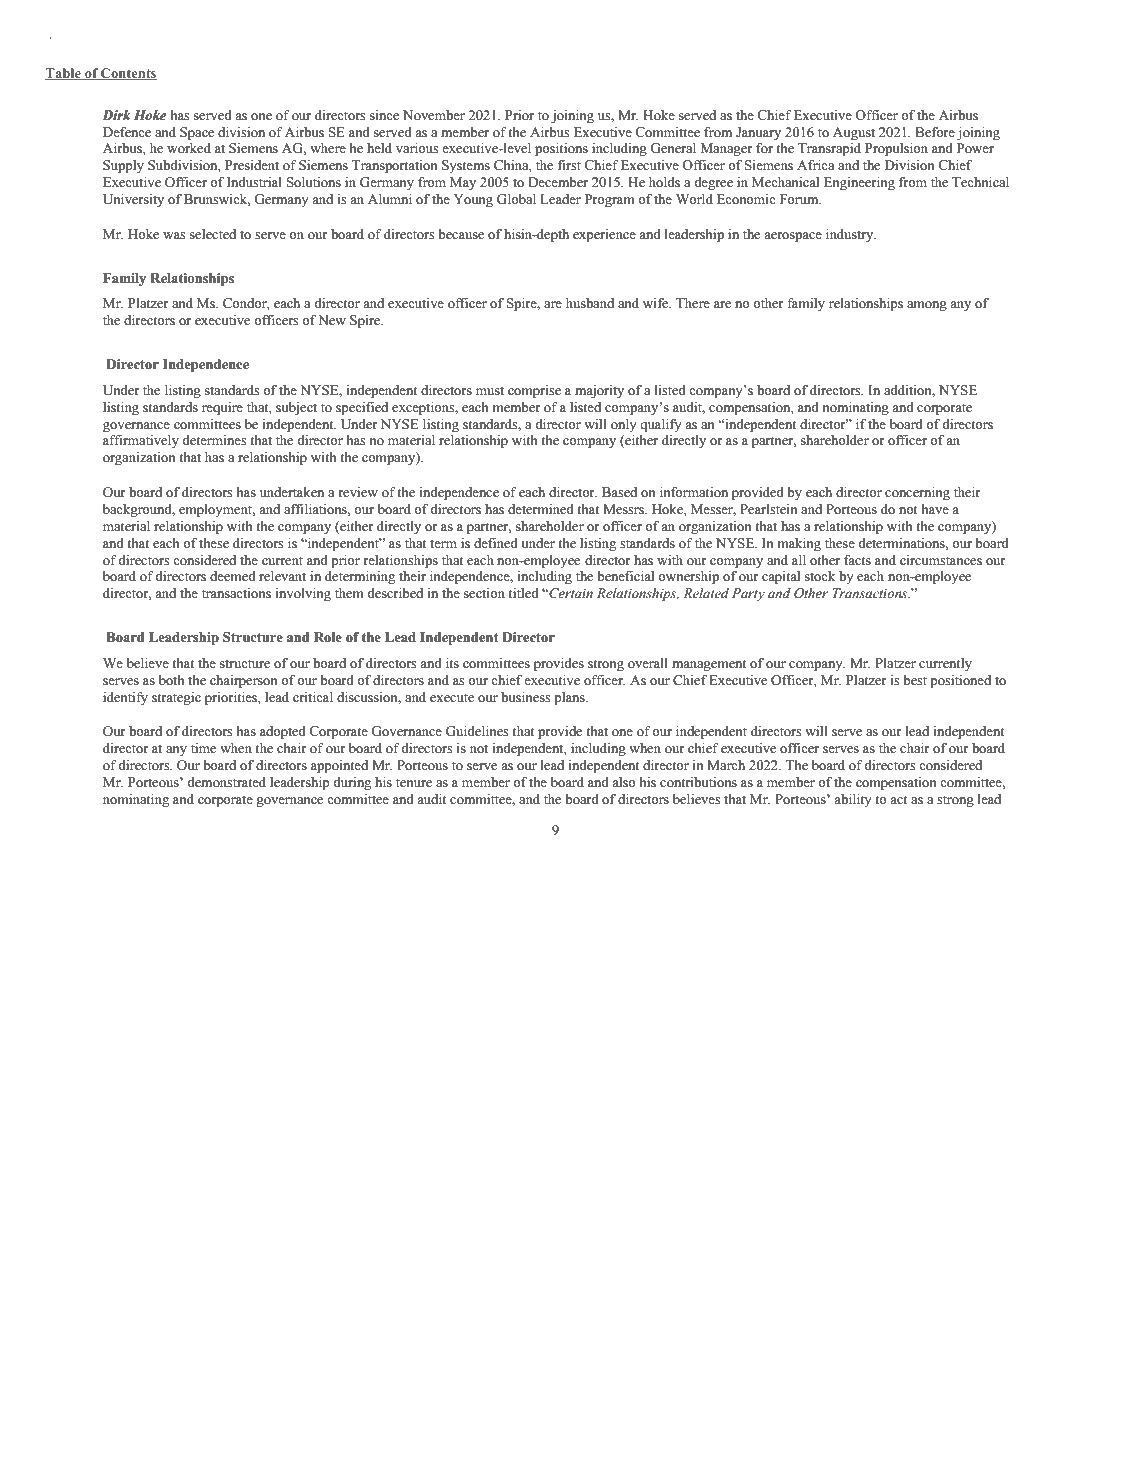 Image resolution: width=1146 pixels, height=1483 pixels. What do you see at coordinates (128, 74) in the screenshot?
I see `Contents` at bounding box center [128, 74].
